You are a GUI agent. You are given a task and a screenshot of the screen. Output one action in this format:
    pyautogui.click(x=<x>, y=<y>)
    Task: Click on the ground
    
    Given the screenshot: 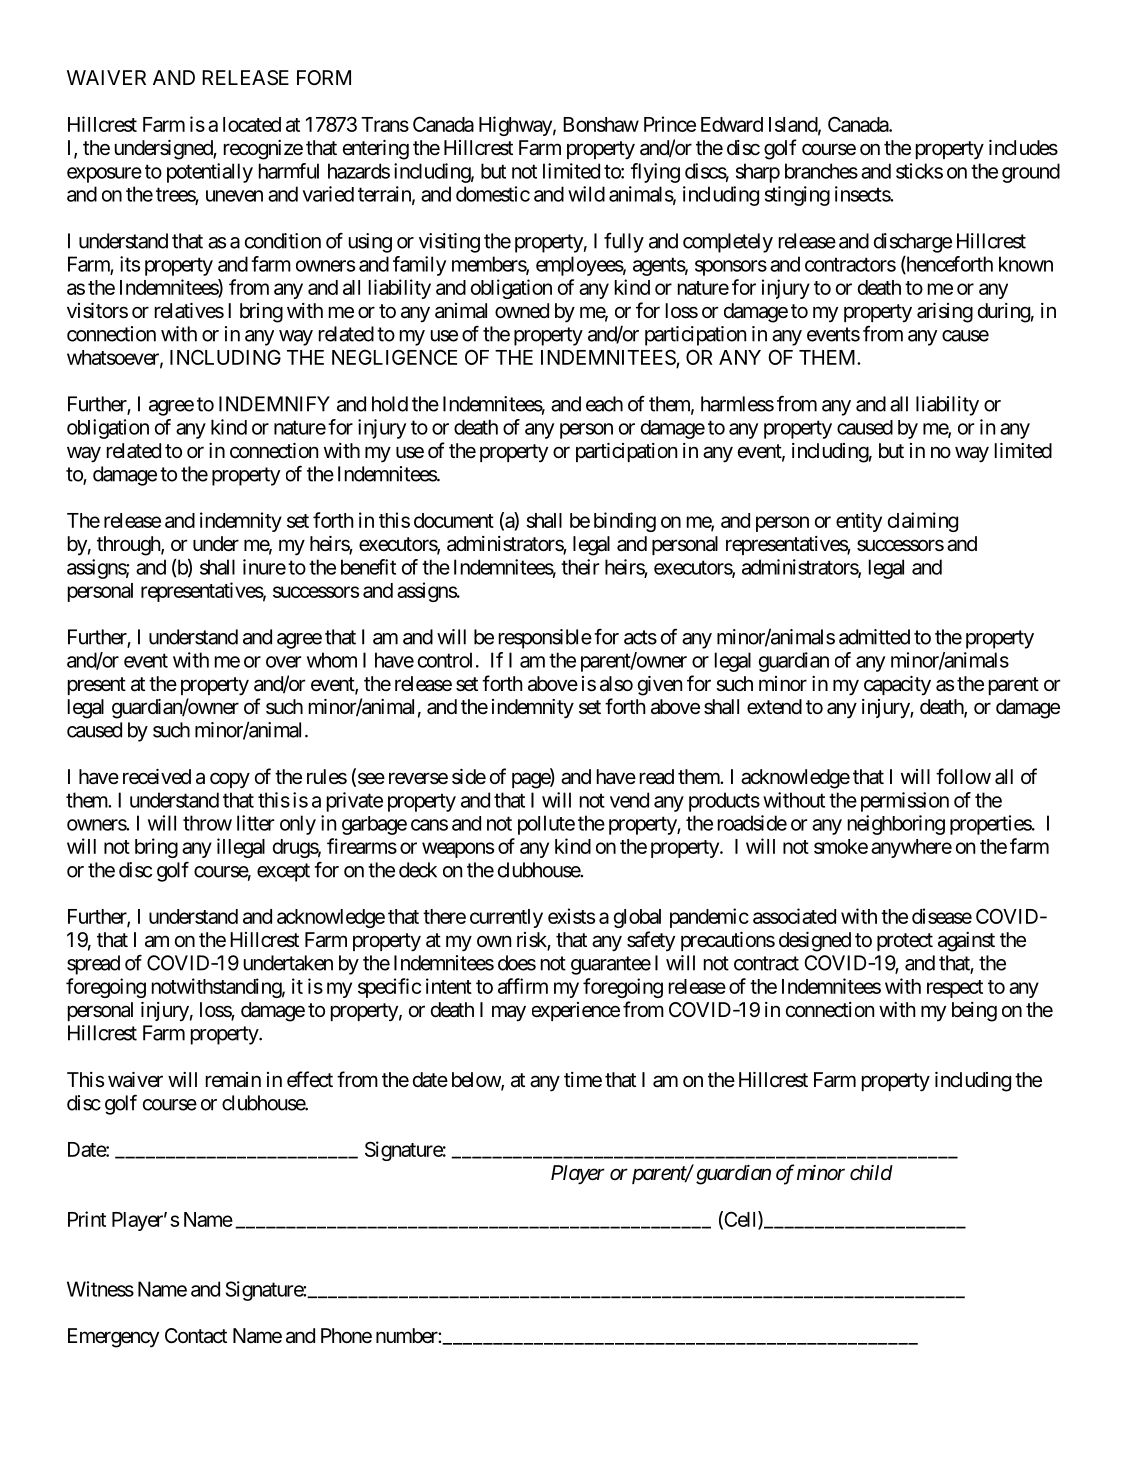 What is the action you would take?
    pyautogui.click(x=1031, y=173)
